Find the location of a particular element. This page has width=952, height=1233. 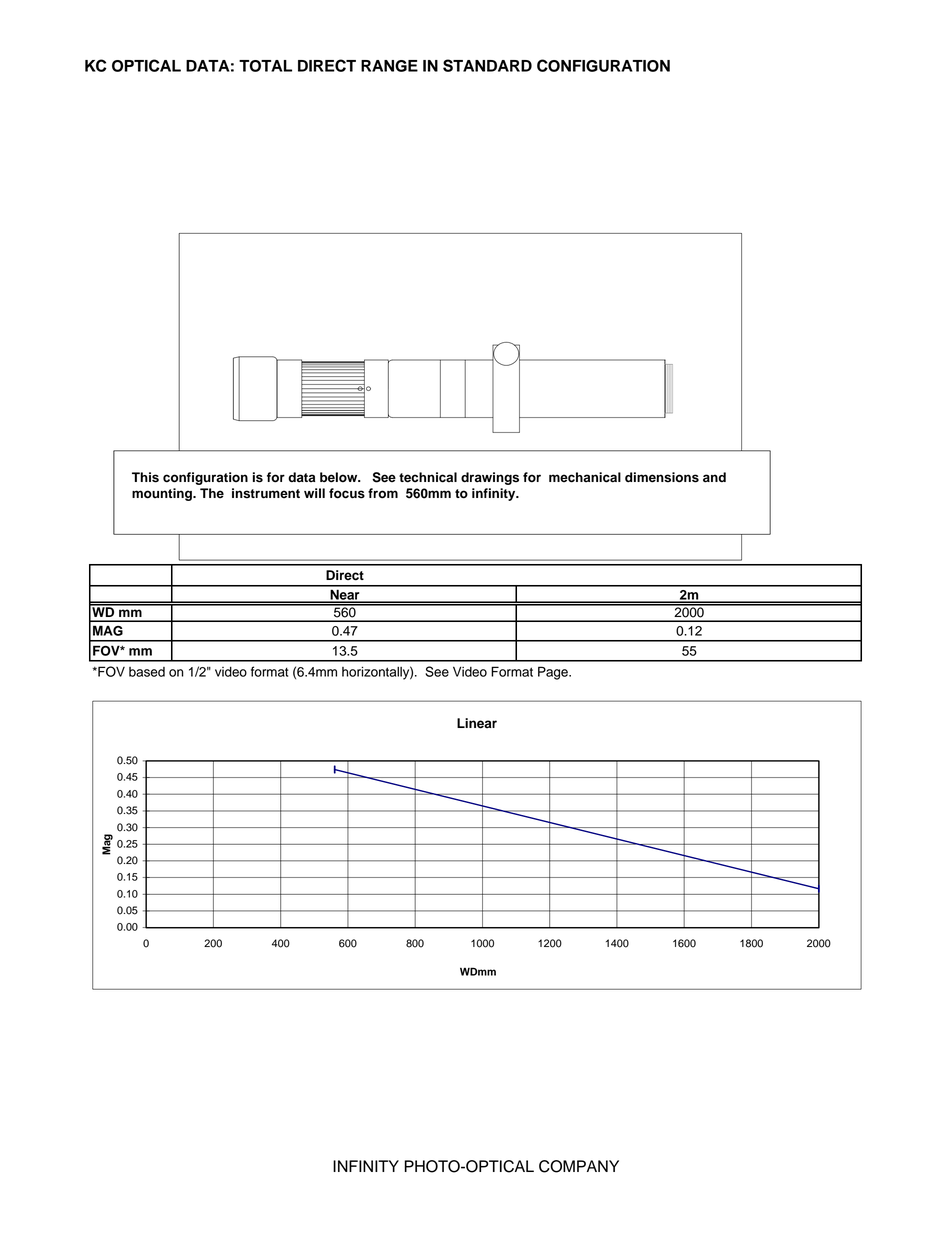

mechanical is located at coordinates (585, 477).
